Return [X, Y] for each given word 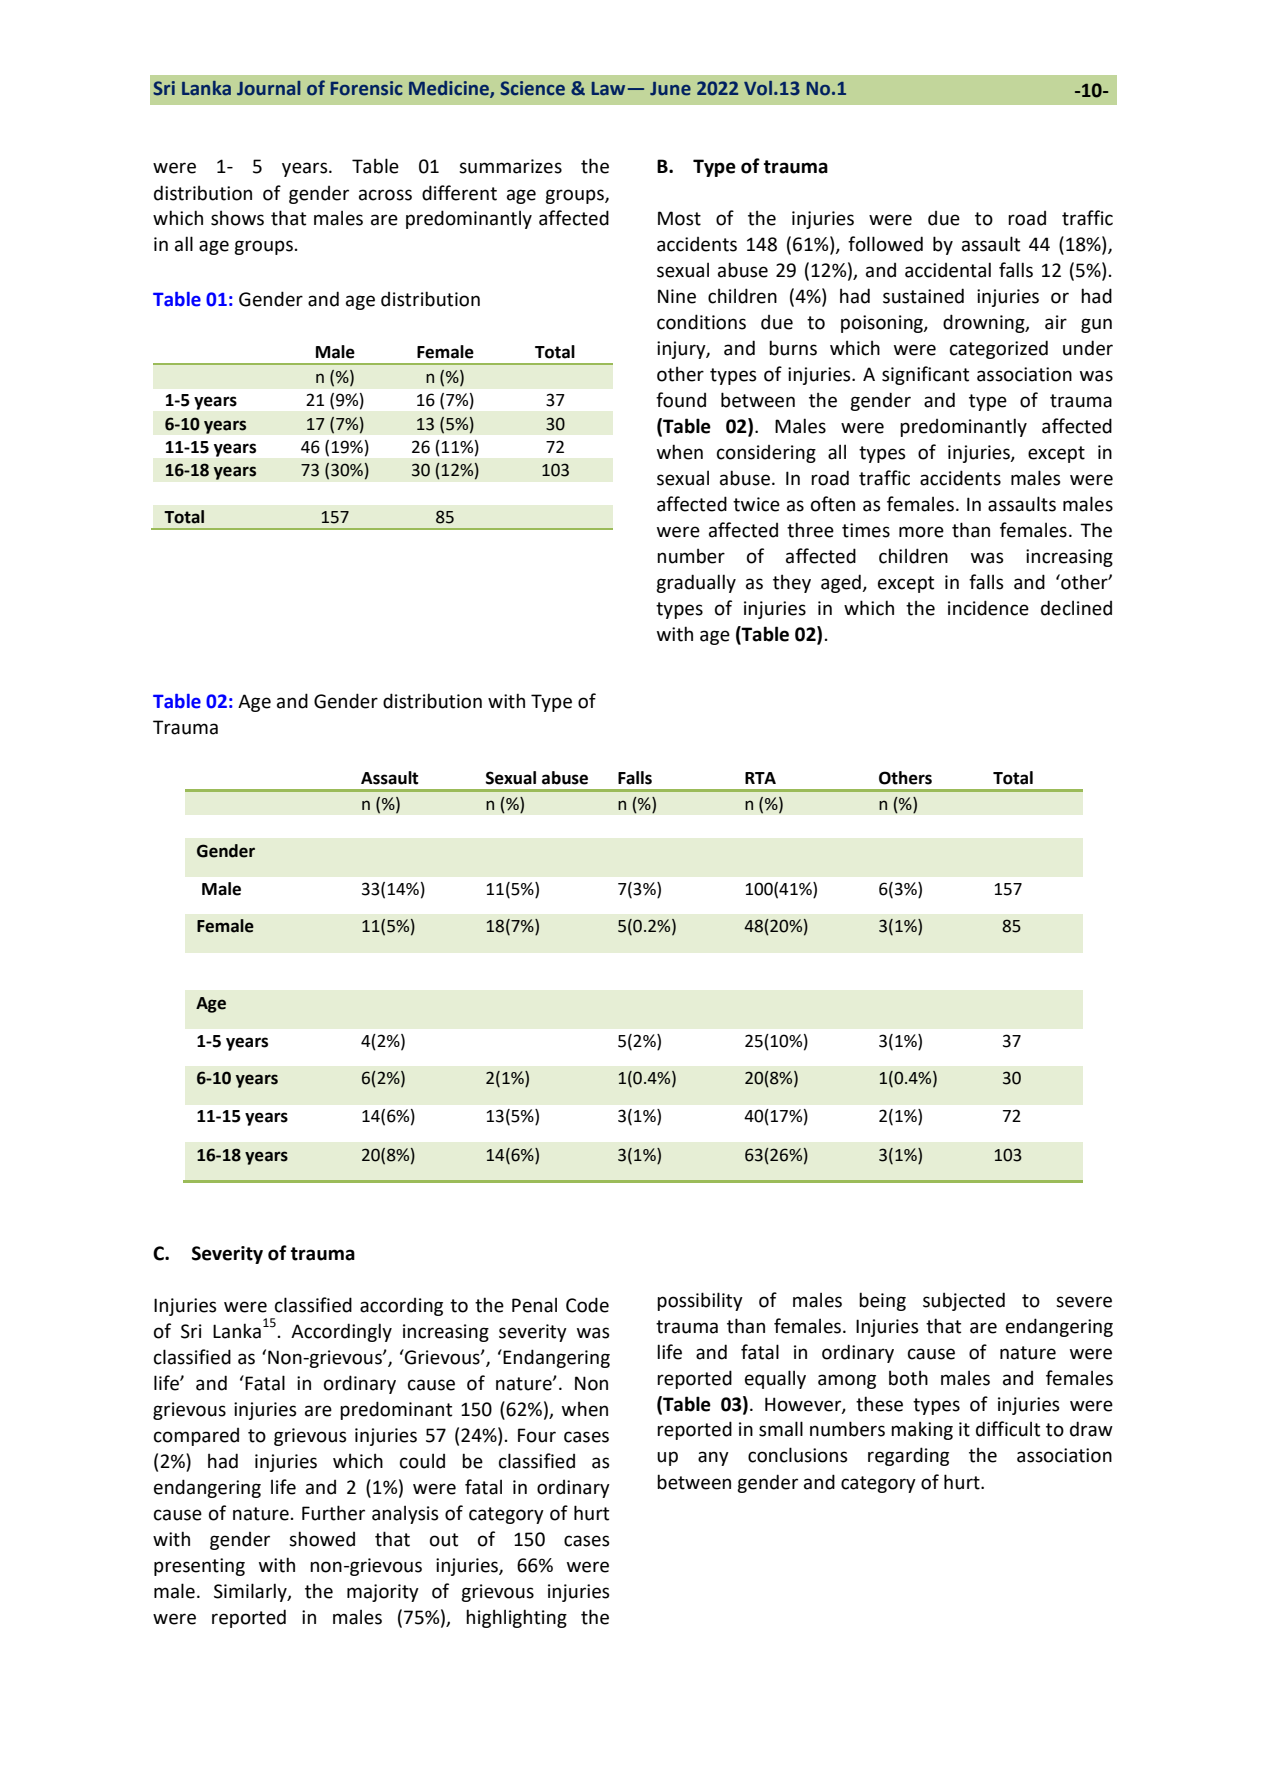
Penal [534, 1305]
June [670, 89]
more [921, 532]
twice [756, 504]
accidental [948, 270]
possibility [700, 1301]
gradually [696, 583]
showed [322, 1539]
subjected [964, 1301]
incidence [988, 608]
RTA [760, 778]
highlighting [516, 1618]
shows [237, 218]
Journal [268, 88]
